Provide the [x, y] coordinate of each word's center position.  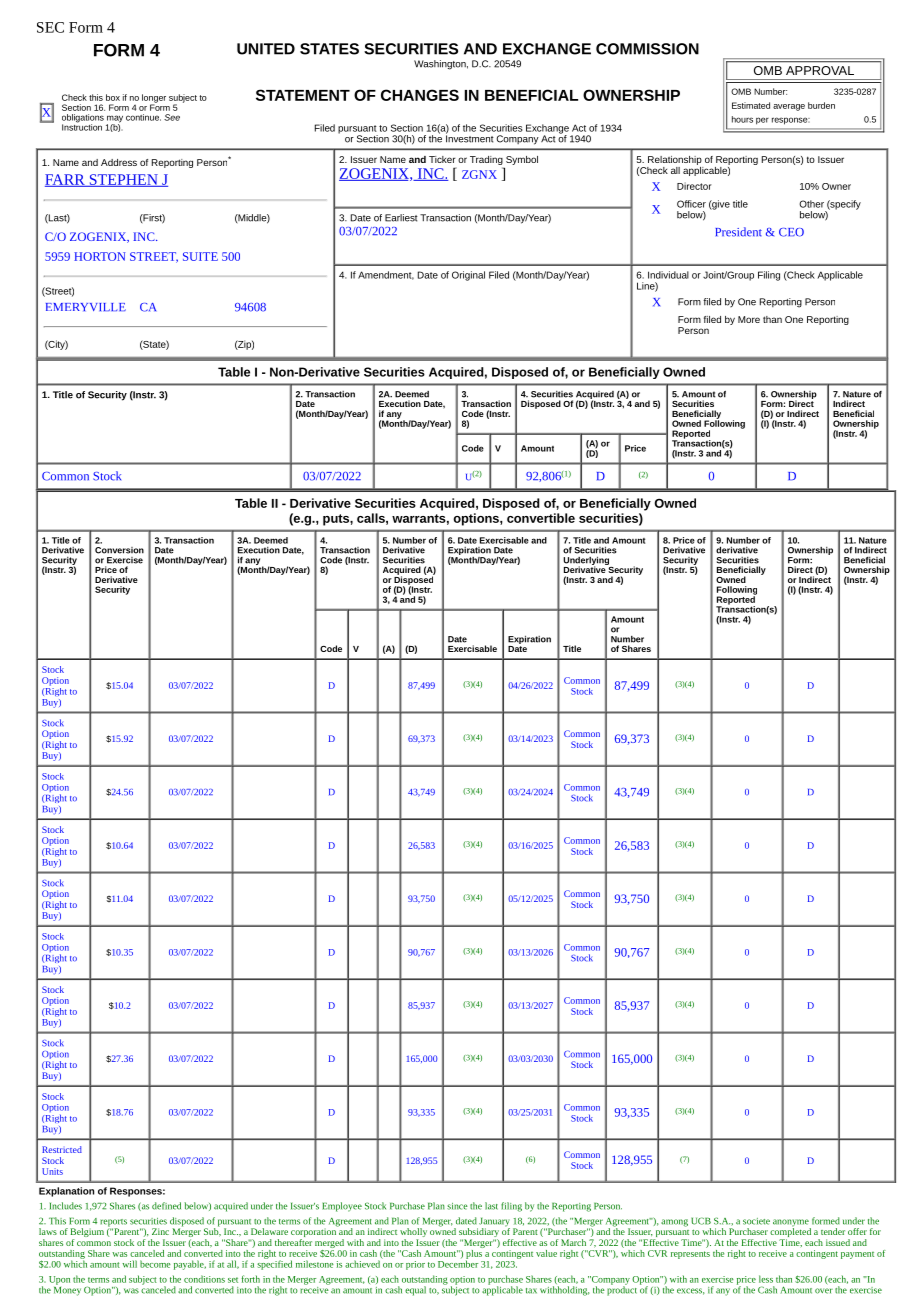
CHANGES [420, 95]
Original [468, 276]
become [155, 1264]
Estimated [751, 105]
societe [756, 1221]
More [749, 319]
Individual [668, 275]
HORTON [99, 256]
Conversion [119, 550]
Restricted [62, 1149]
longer [154, 99]
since [457, 1206]
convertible [541, 518]
